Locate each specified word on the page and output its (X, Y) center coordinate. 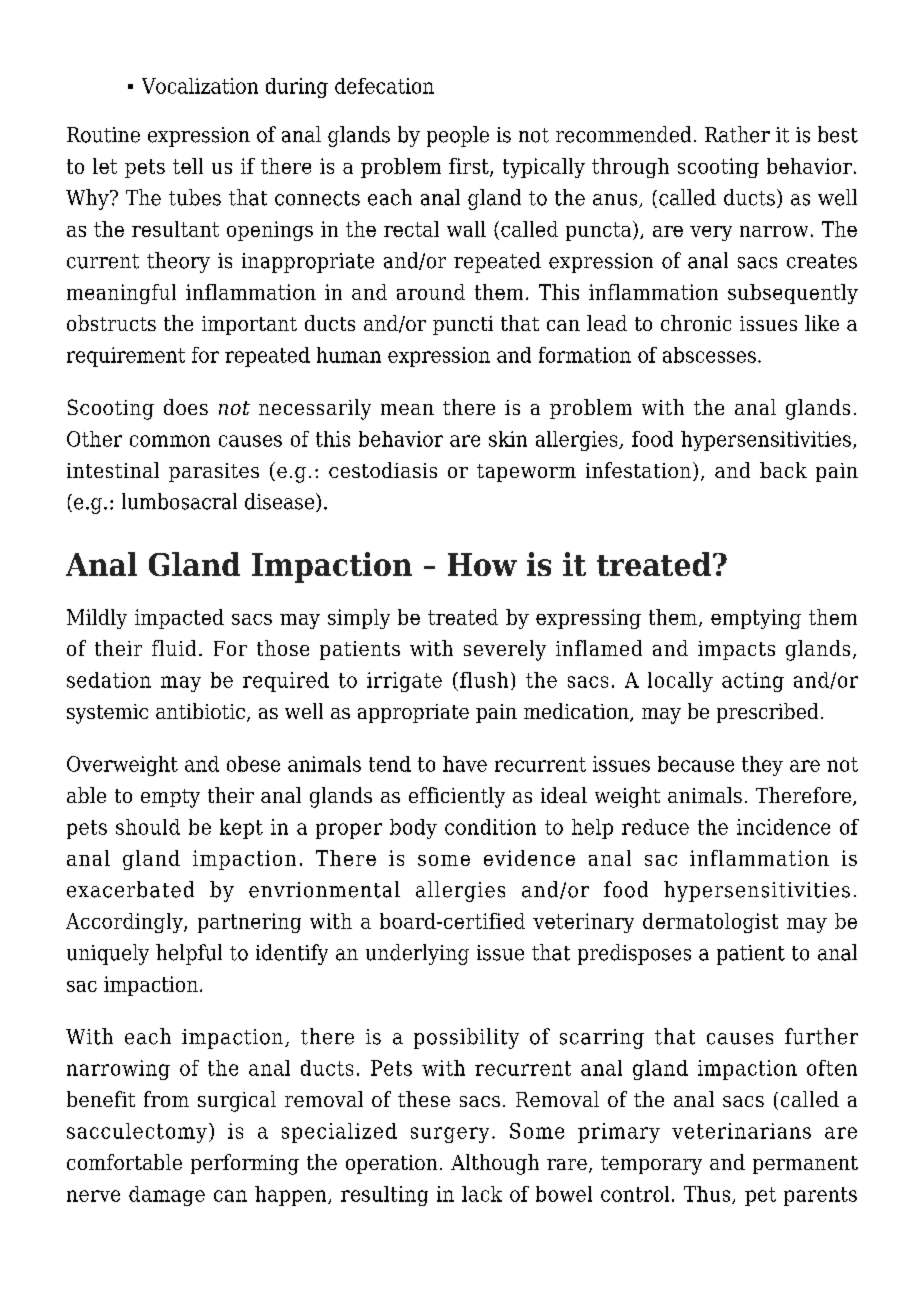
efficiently (457, 797)
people (458, 136)
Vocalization (200, 86)
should (148, 827)
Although (495, 1164)
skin (508, 439)
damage (167, 1196)
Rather (737, 134)
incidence (783, 827)
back (783, 470)
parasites (214, 472)
